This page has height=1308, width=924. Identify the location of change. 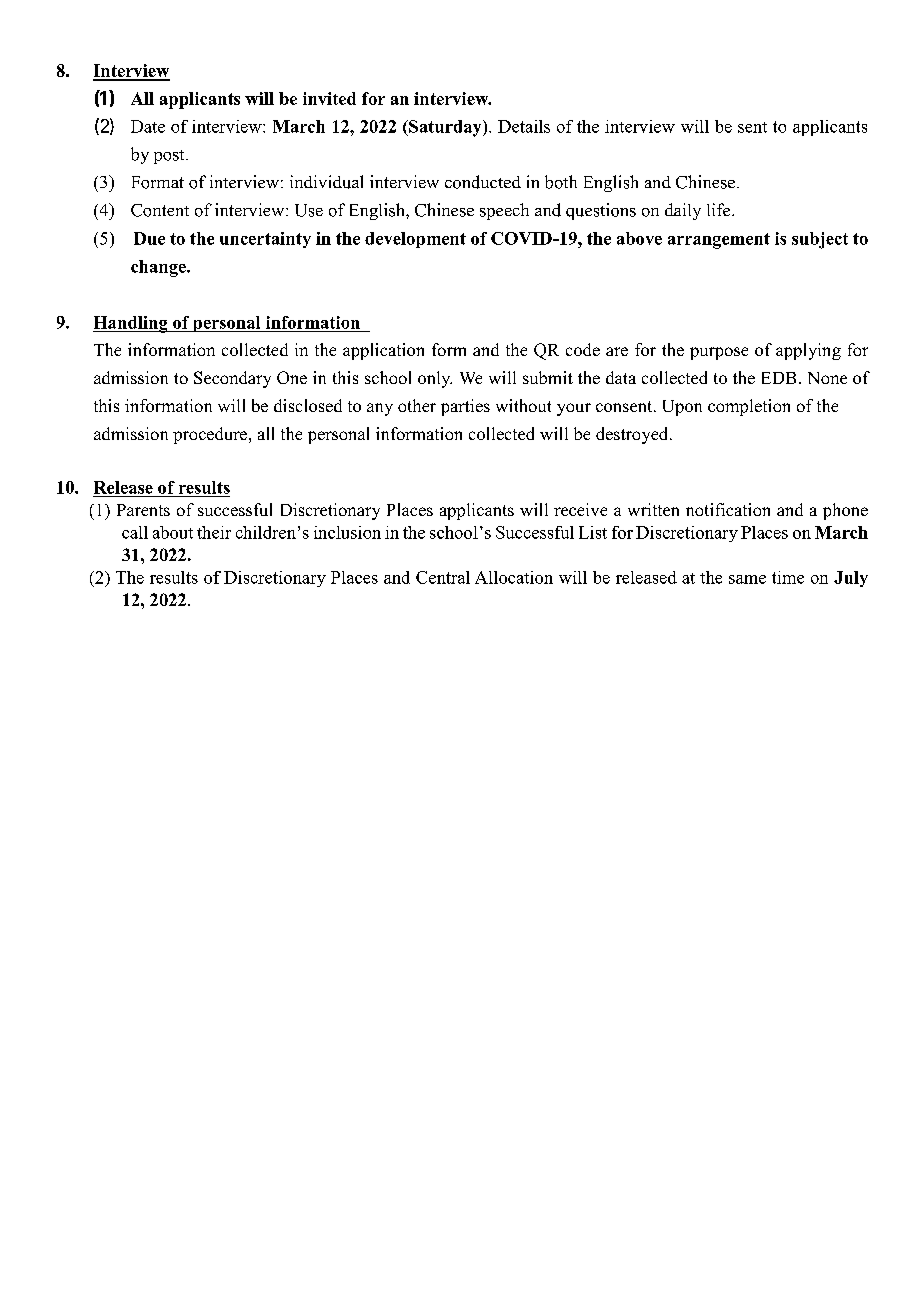
(159, 268).
